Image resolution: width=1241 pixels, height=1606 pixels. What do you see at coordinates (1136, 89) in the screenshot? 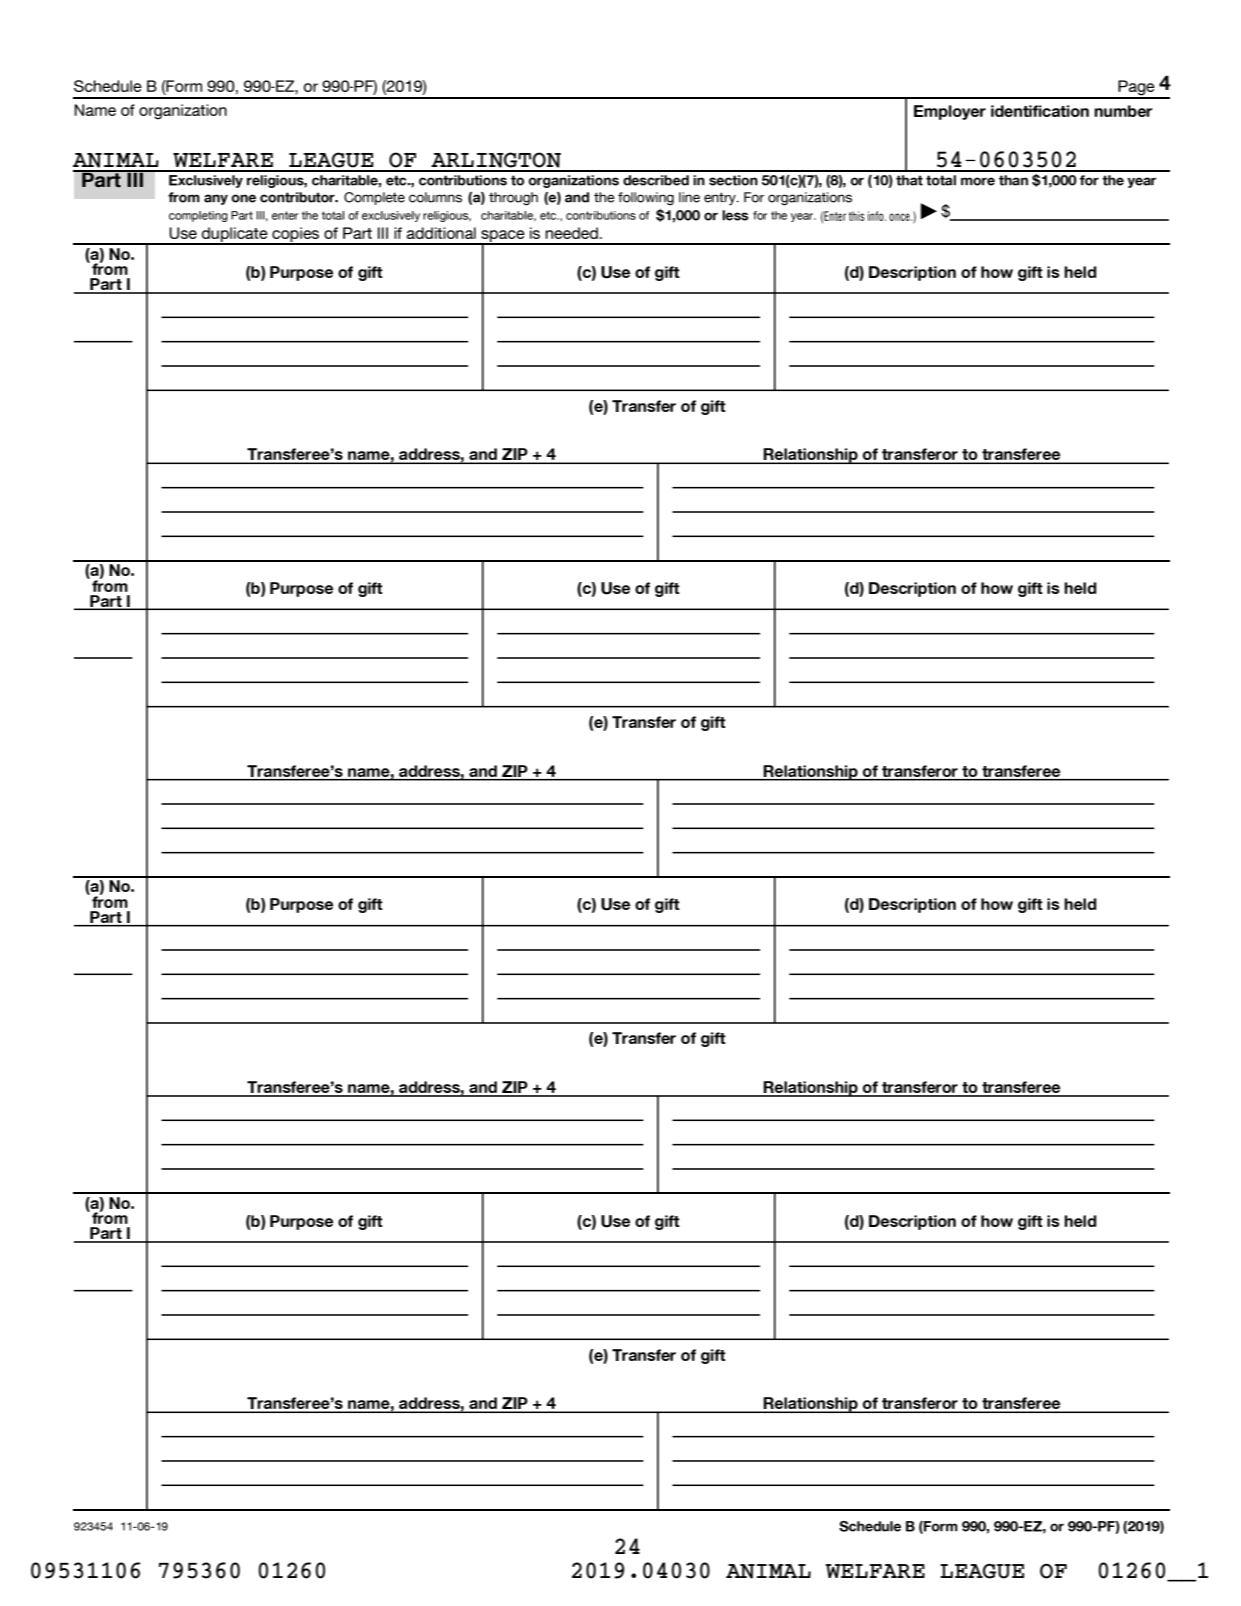
I see `Page` at bounding box center [1136, 89].
